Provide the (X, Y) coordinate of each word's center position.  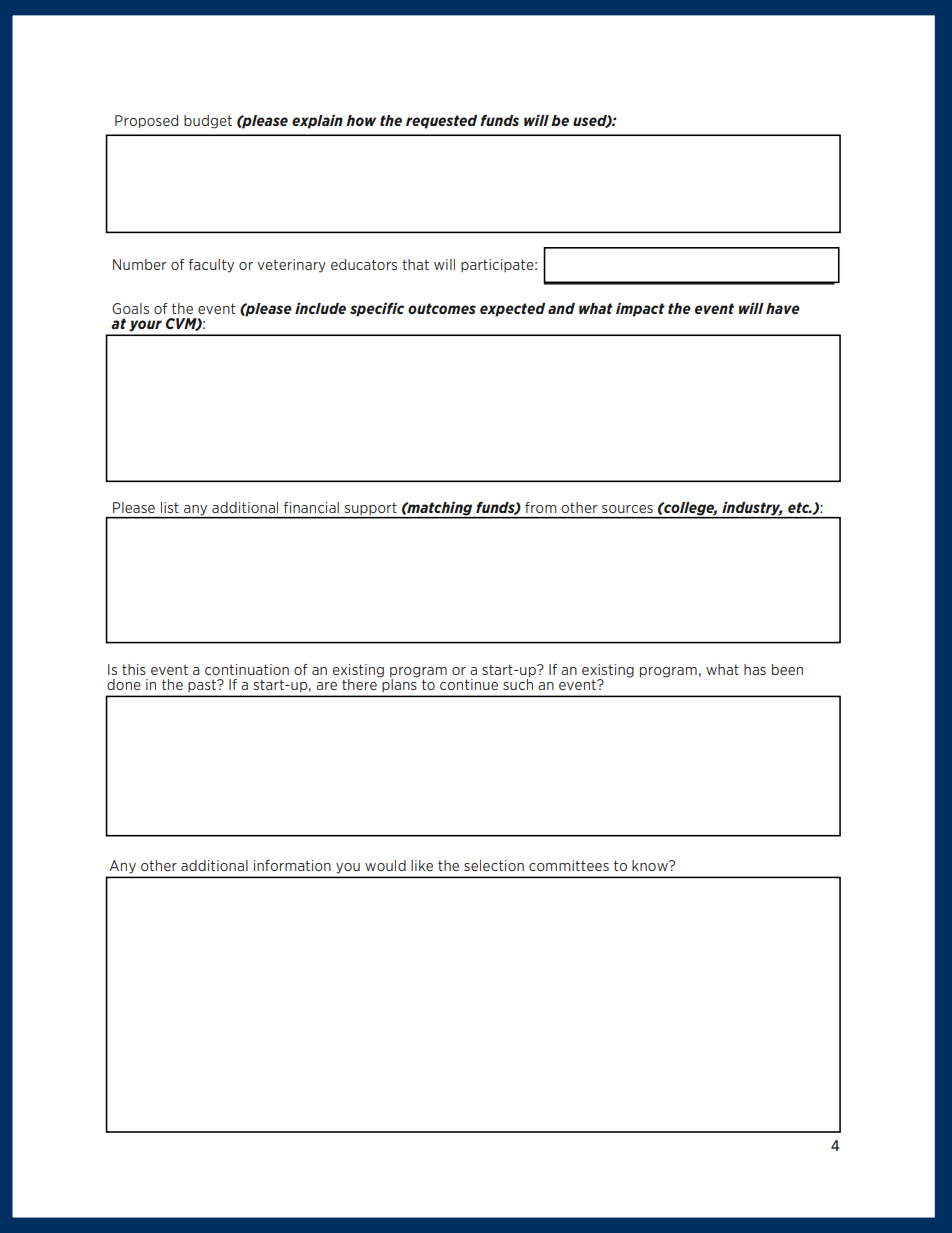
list (170, 507)
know (651, 865)
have (783, 308)
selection (494, 865)
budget (208, 122)
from (540, 507)
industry (751, 510)
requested (441, 122)
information (292, 865)
